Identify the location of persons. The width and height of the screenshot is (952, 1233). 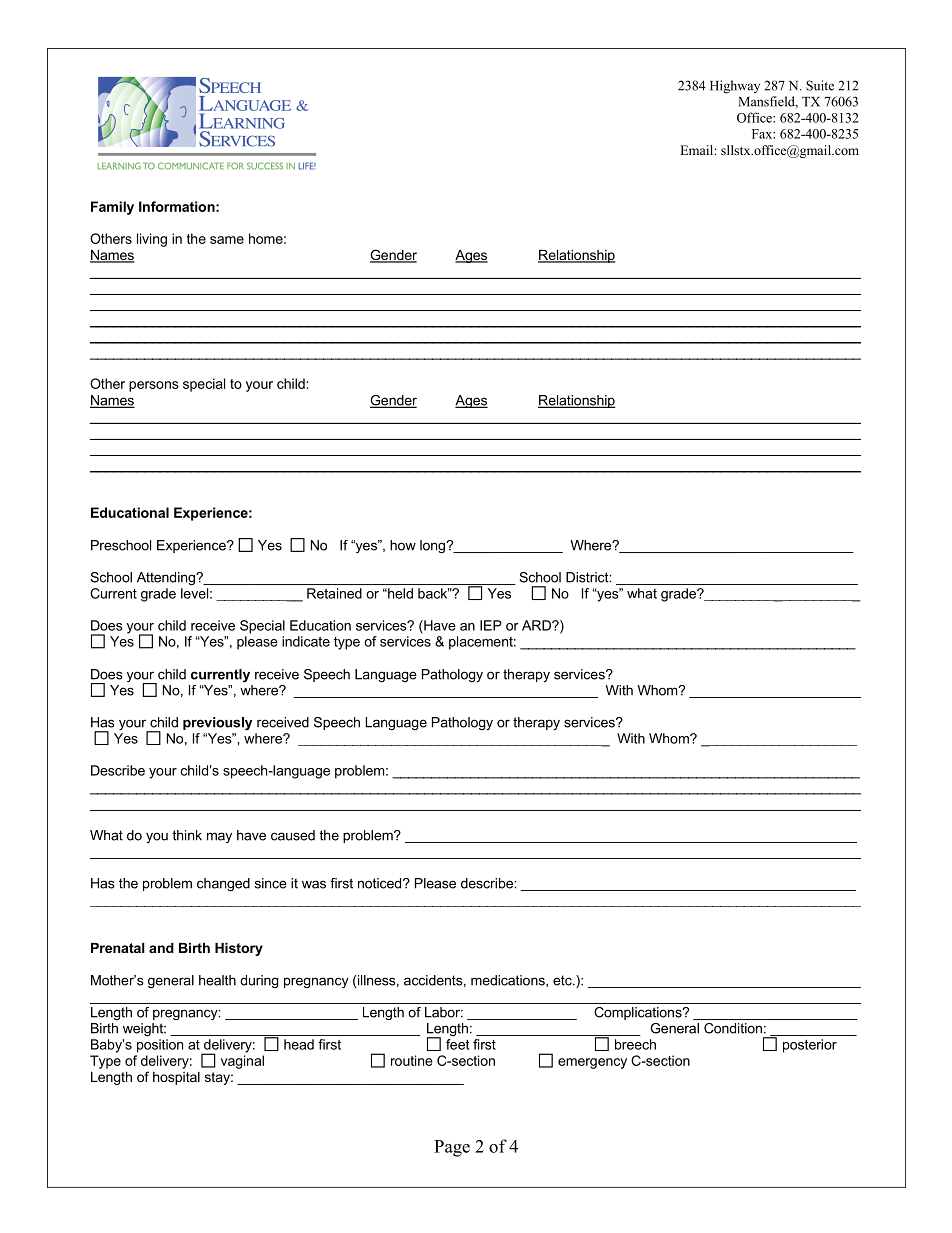
(154, 386).
